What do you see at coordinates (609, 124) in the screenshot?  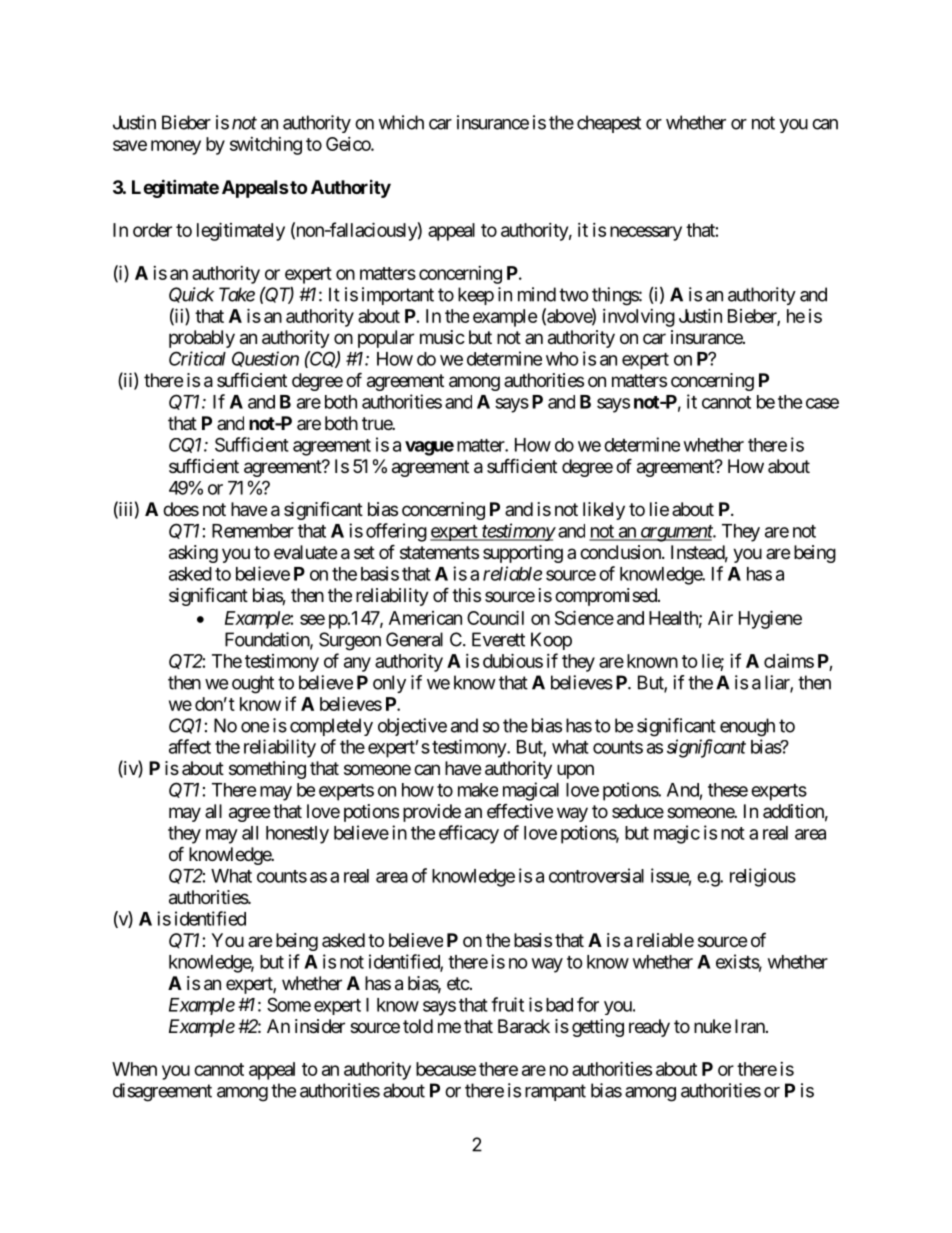 I see `cheapest` at bounding box center [609, 124].
